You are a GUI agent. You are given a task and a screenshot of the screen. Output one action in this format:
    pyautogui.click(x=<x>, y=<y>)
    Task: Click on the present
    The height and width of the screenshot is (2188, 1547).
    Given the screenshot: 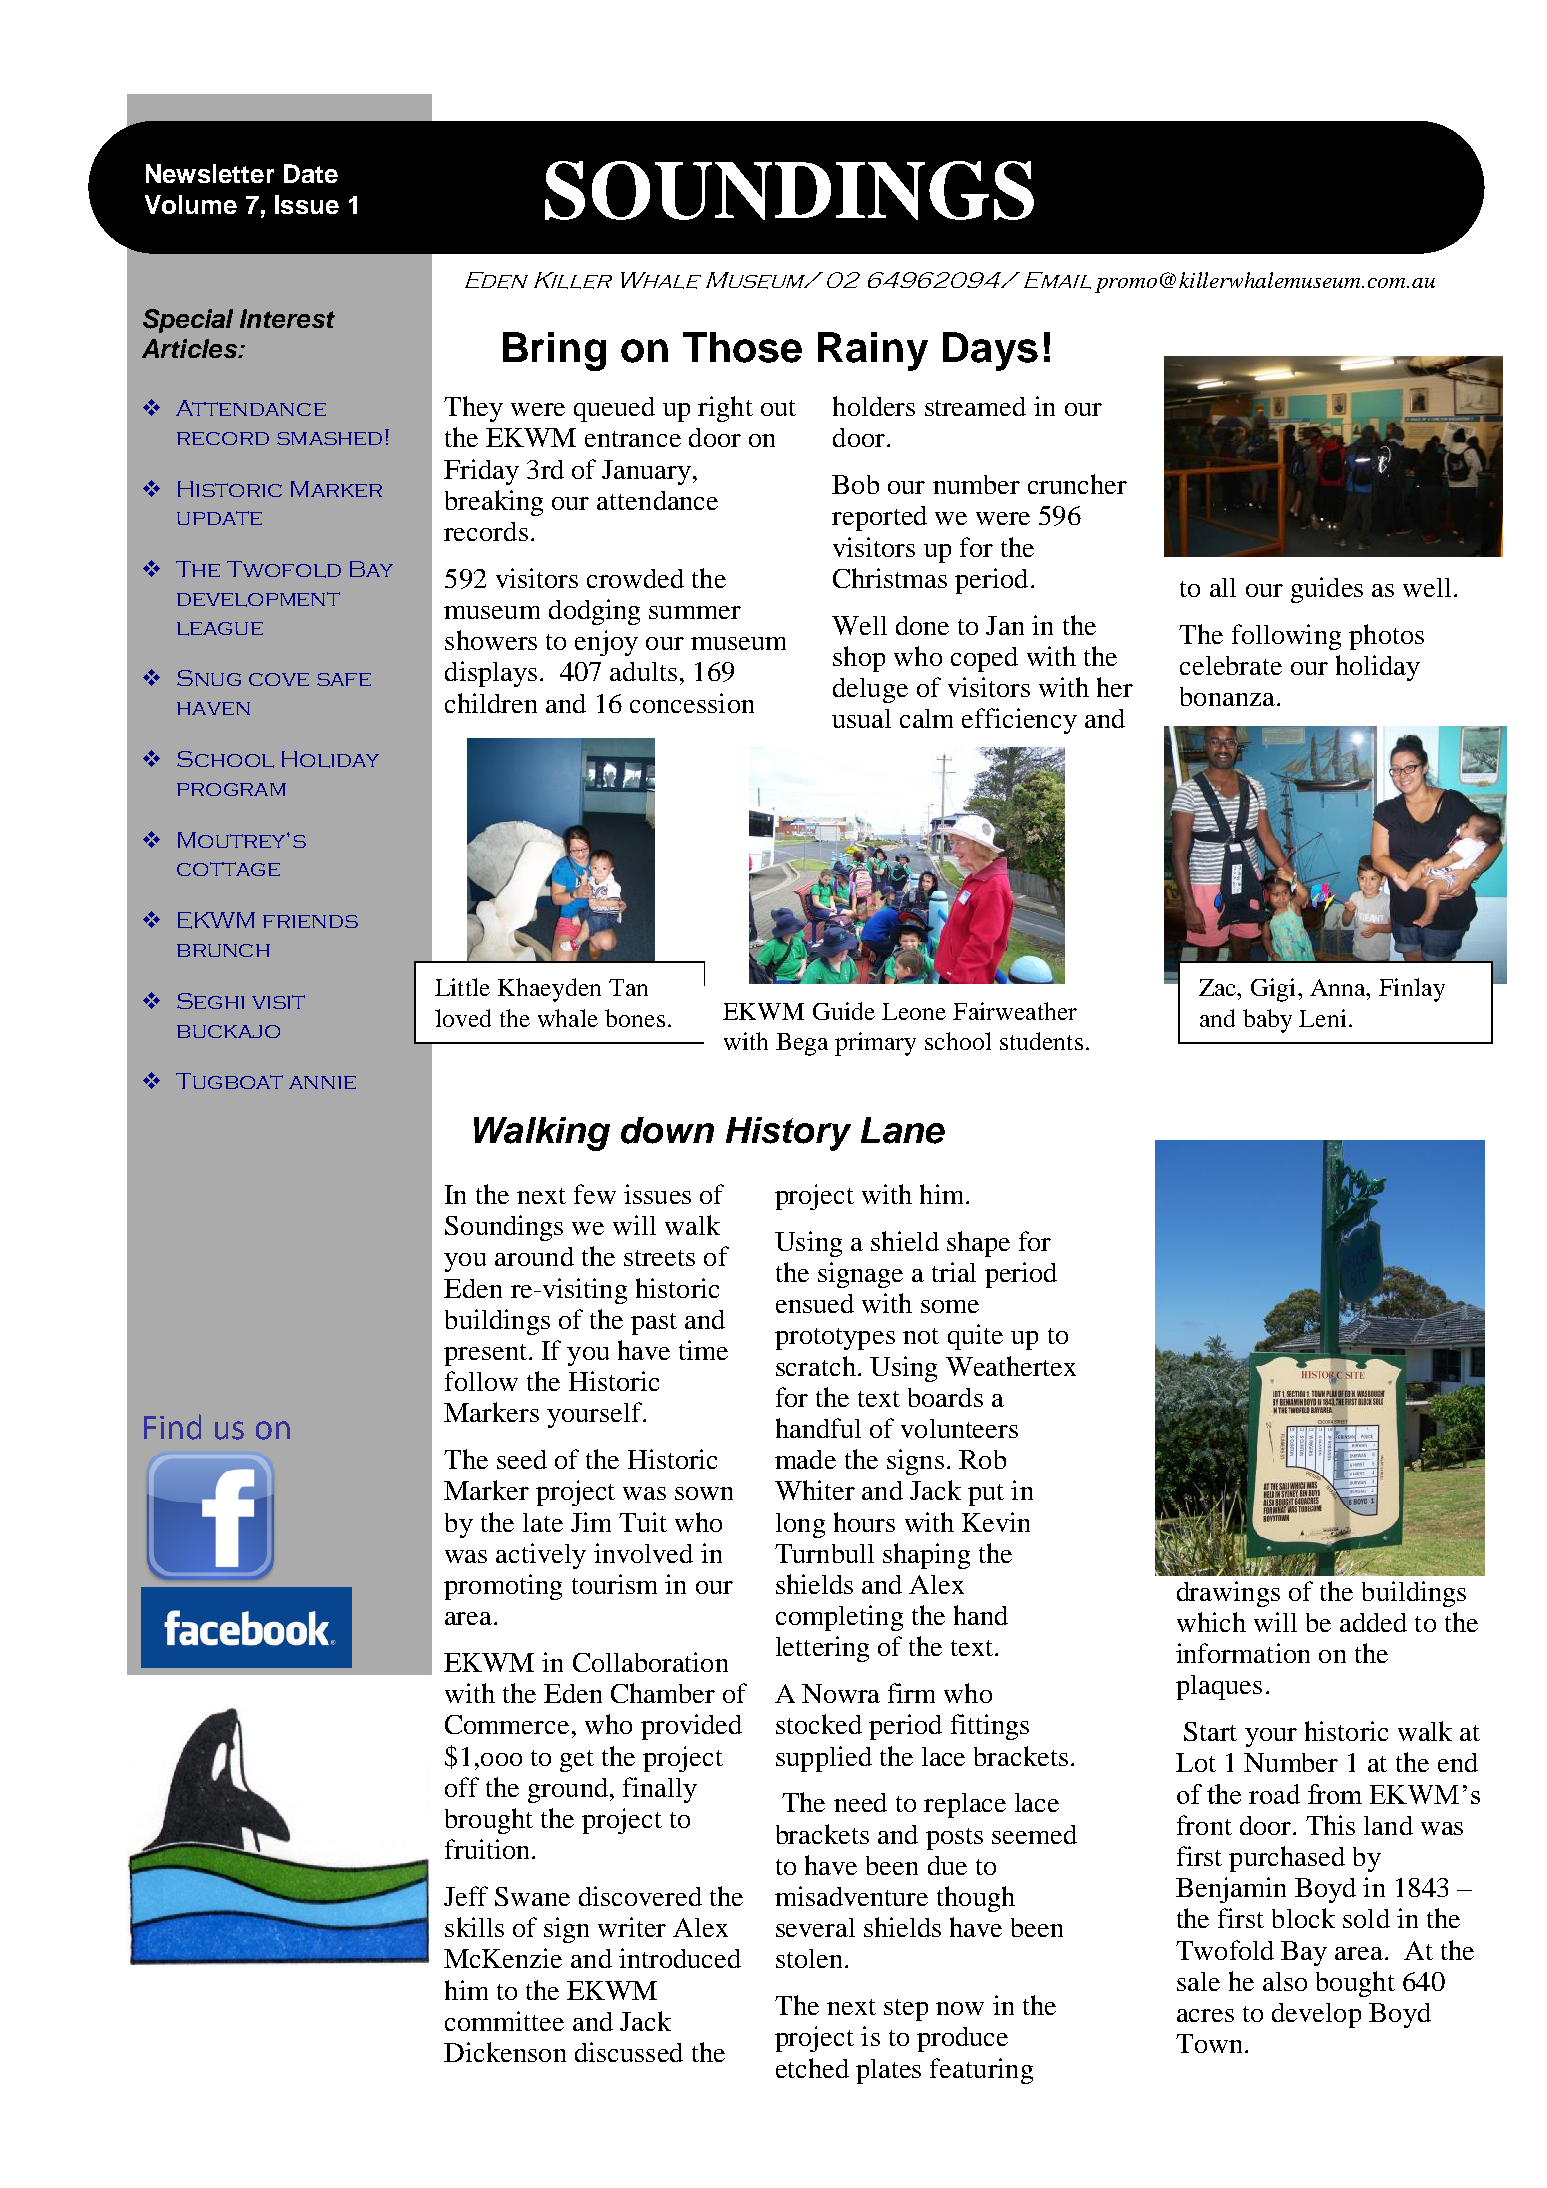 What is the action you would take?
    pyautogui.click(x=487, y=1355)
